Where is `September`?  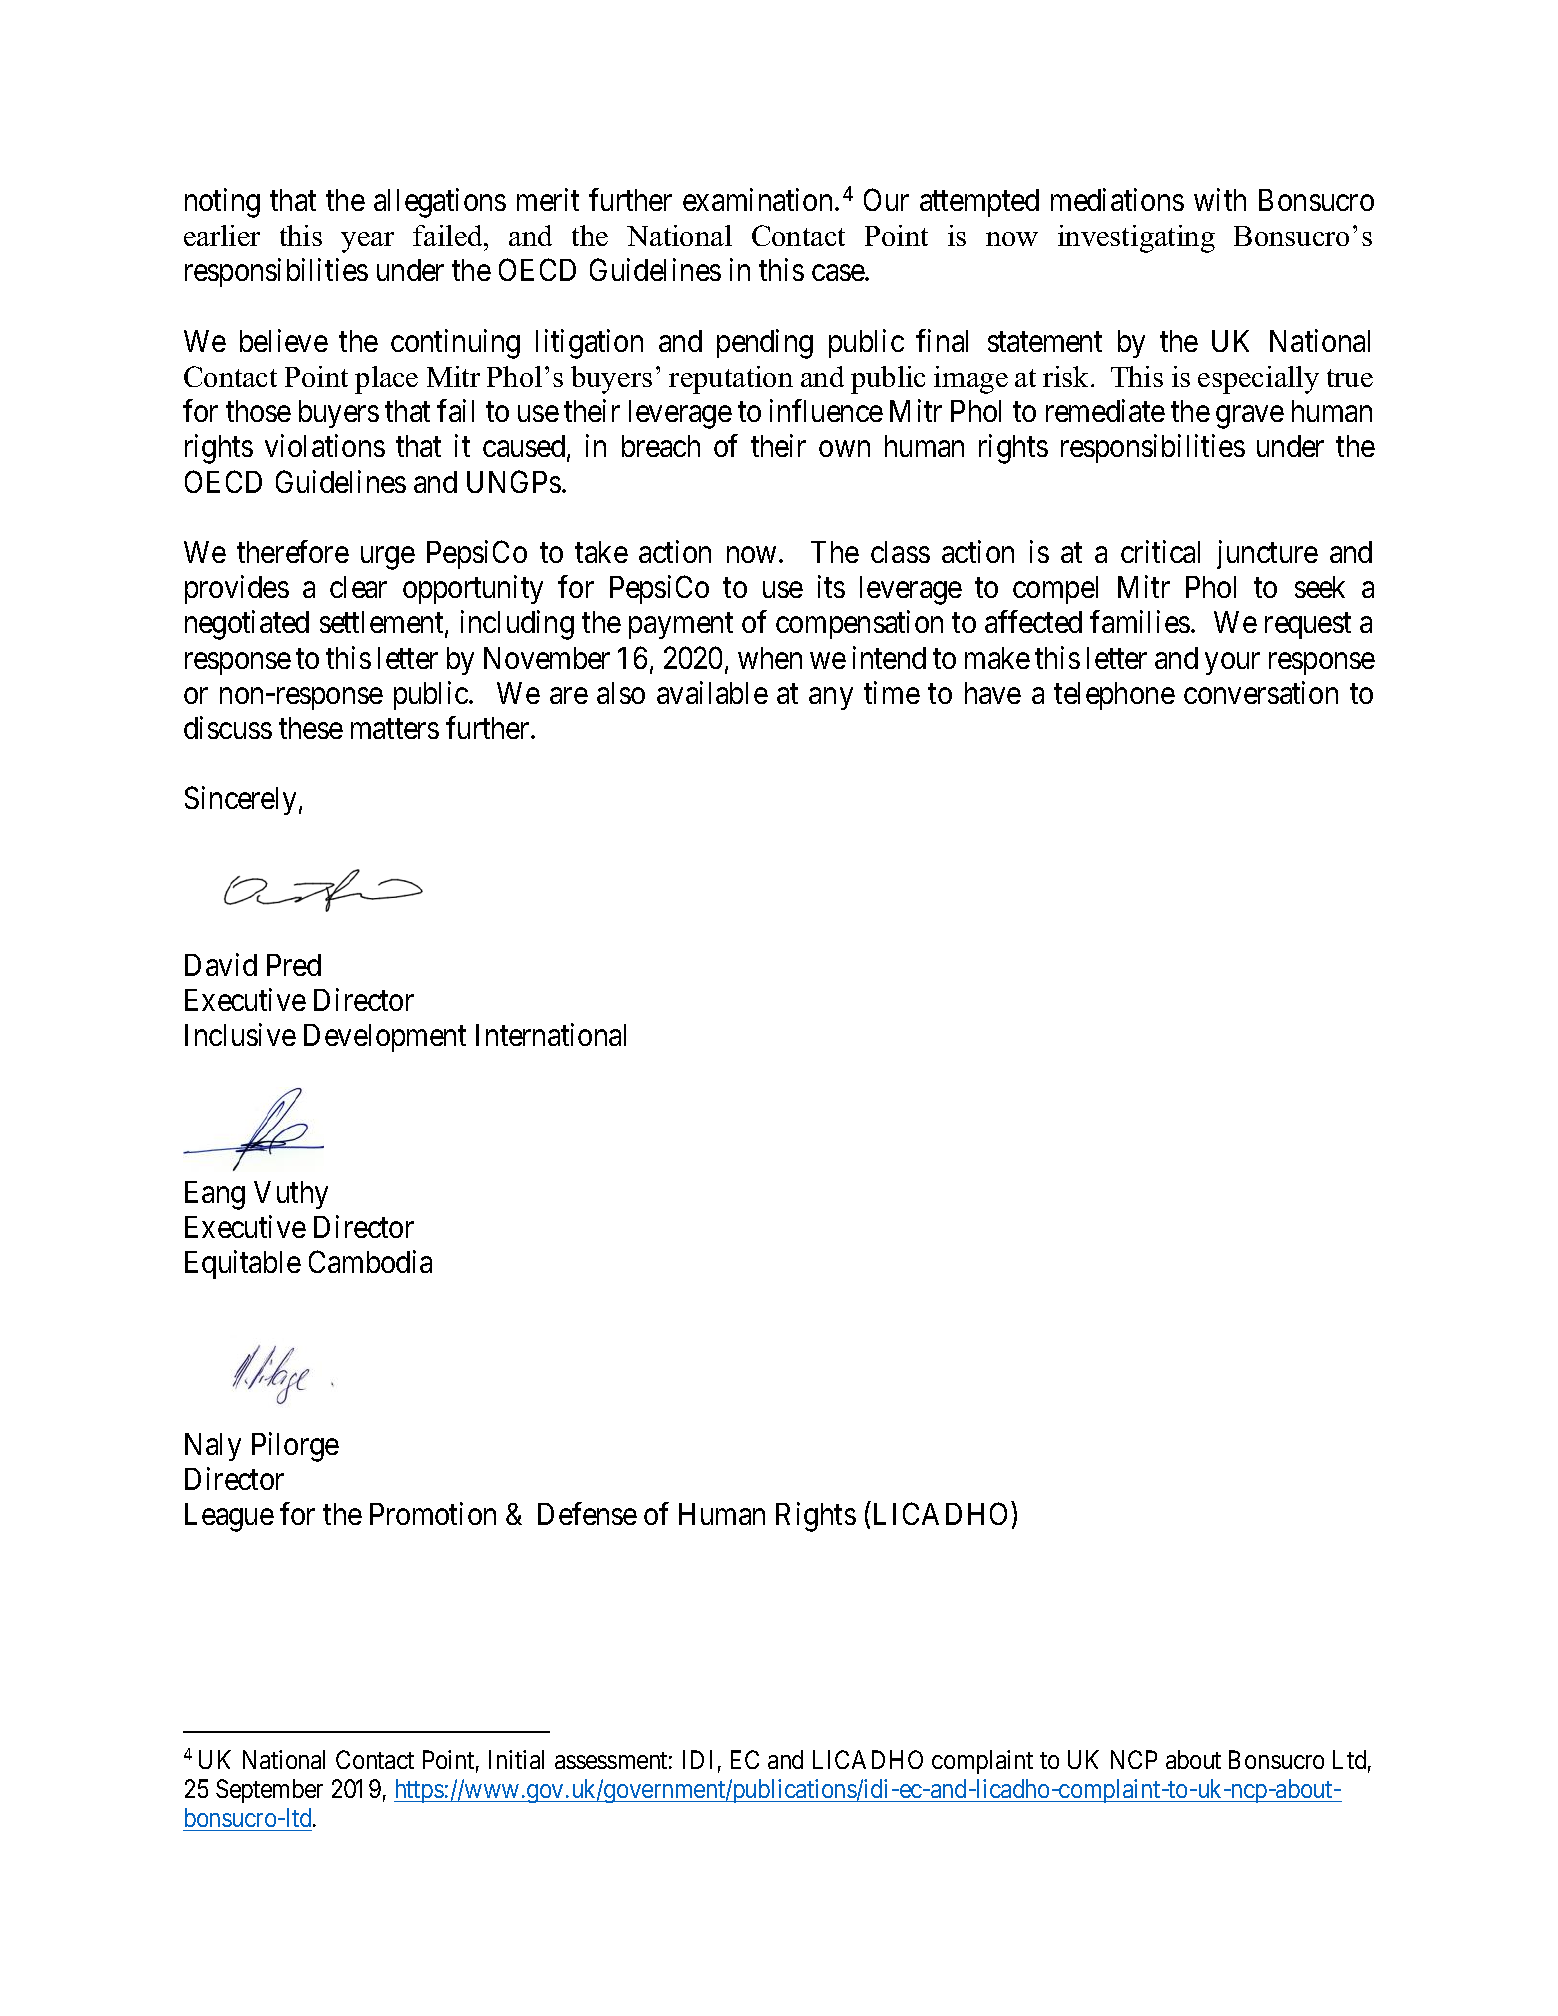
September is located at coordinates (269, 1791).
